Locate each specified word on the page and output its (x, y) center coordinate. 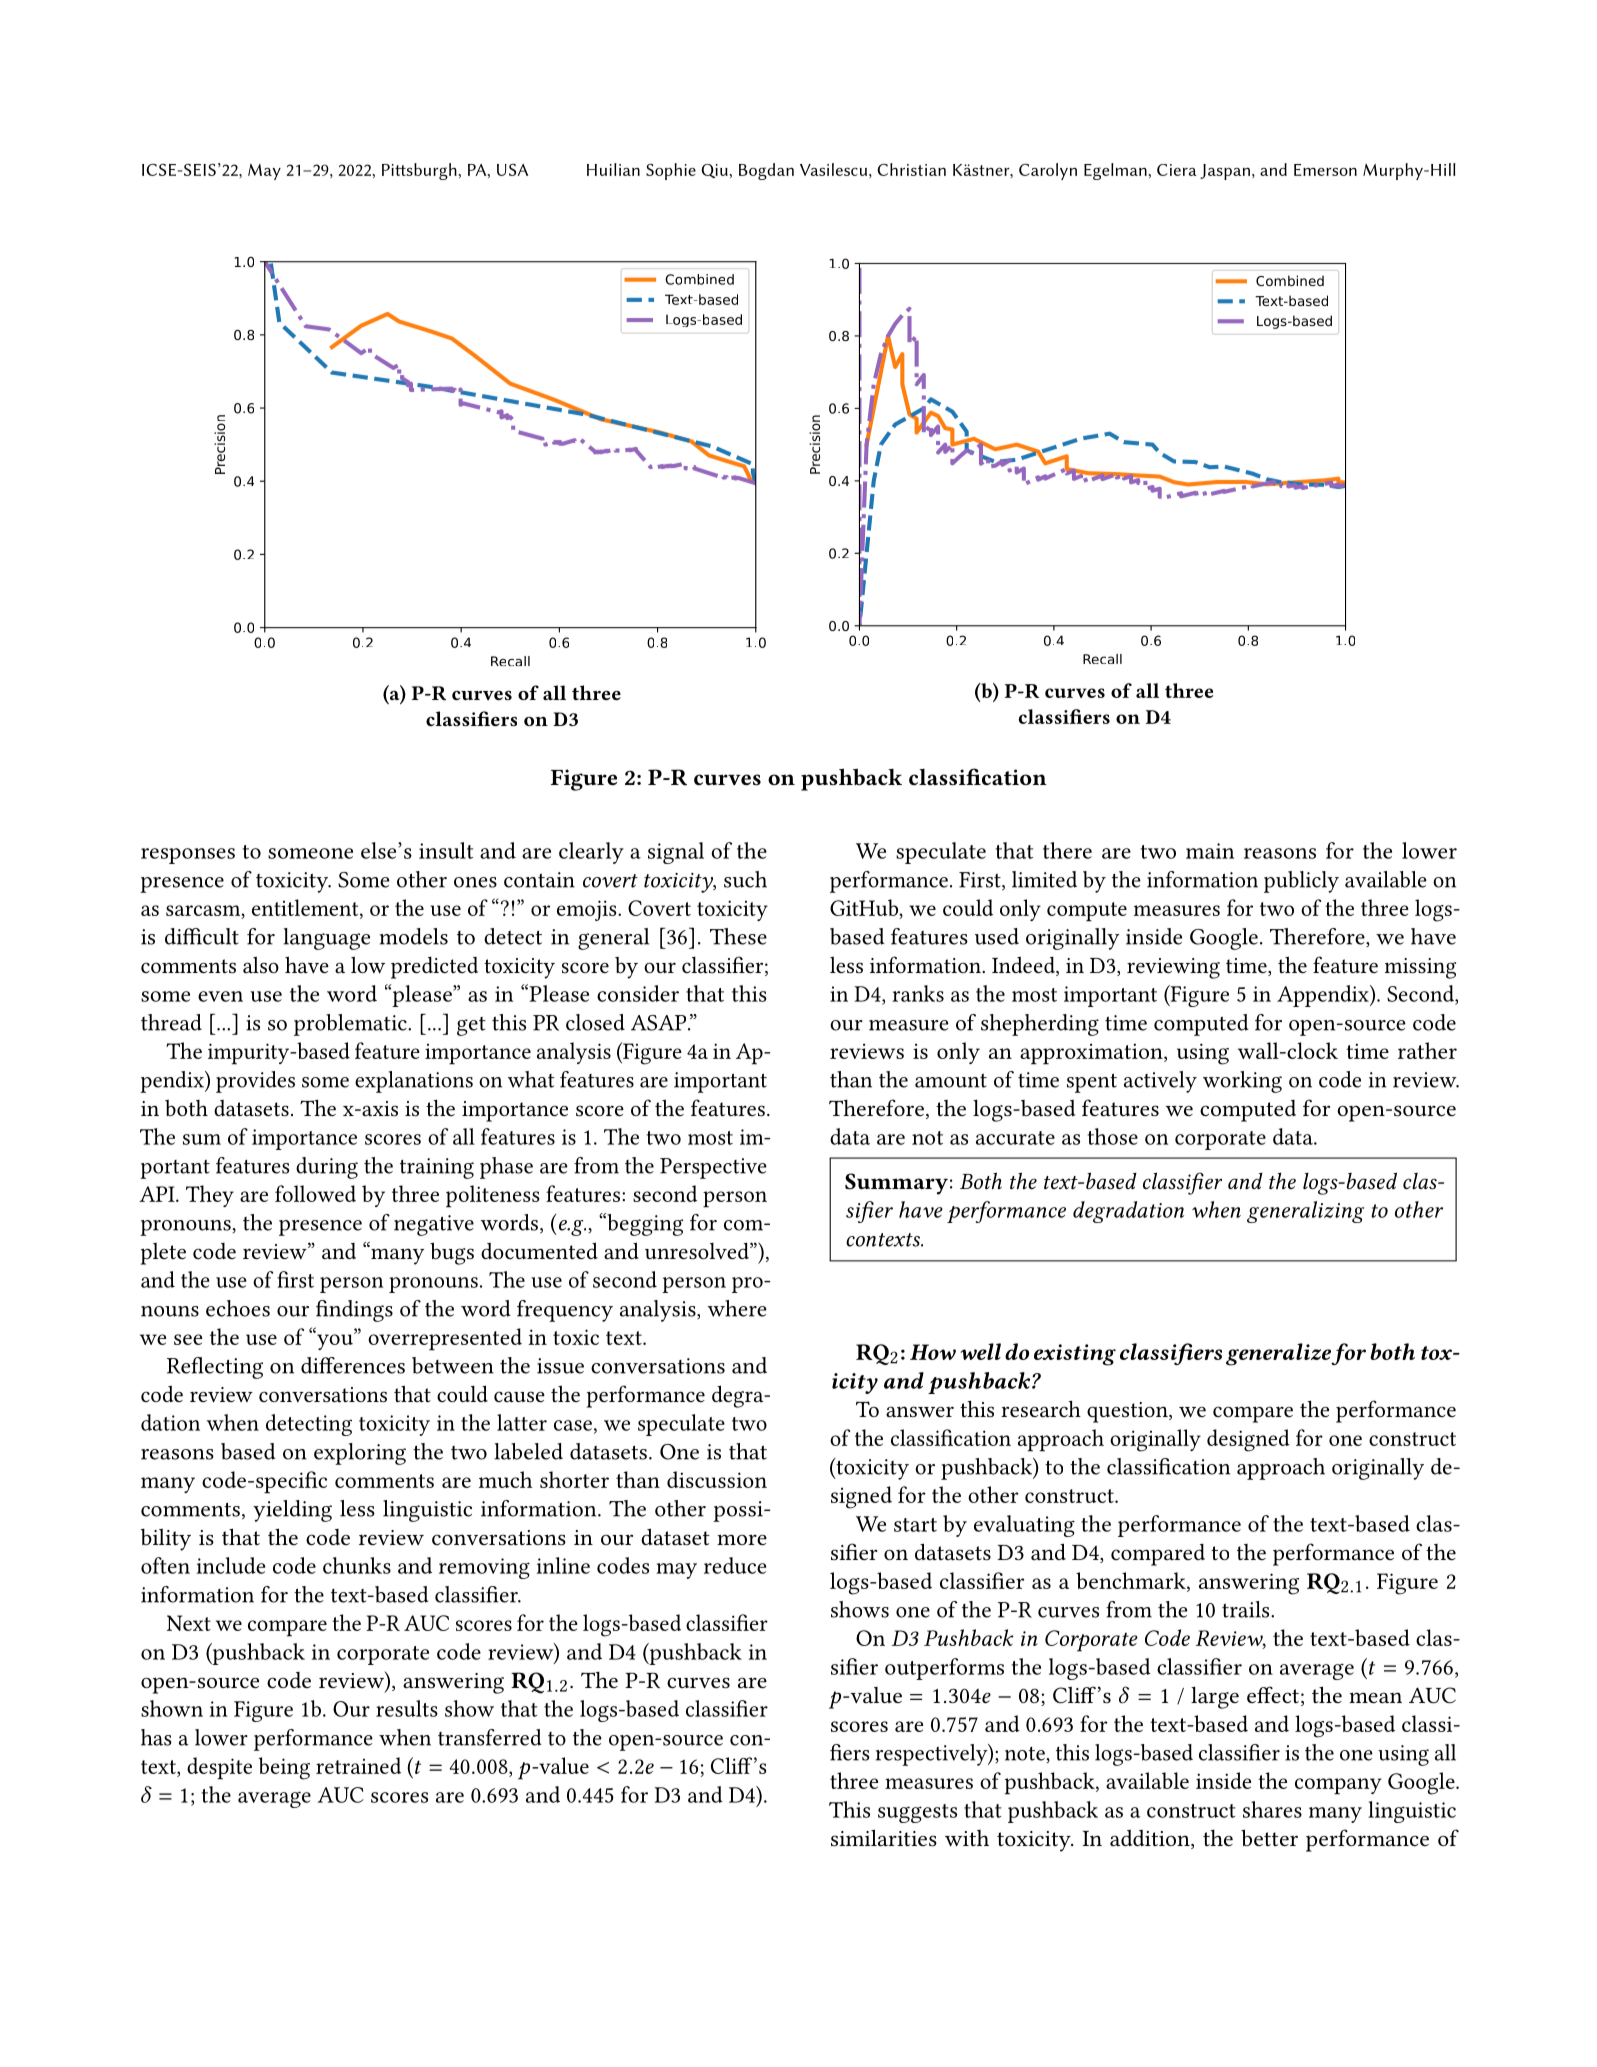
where (737, 1308)
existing (1075, 1355)
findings (354, 1311)
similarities (884, 1838)
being (284, 1768)
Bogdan (766, 171)
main (1210, 851)
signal (676, 853)
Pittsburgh (419, 171)
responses (188, 856)
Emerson (1325, 170)
